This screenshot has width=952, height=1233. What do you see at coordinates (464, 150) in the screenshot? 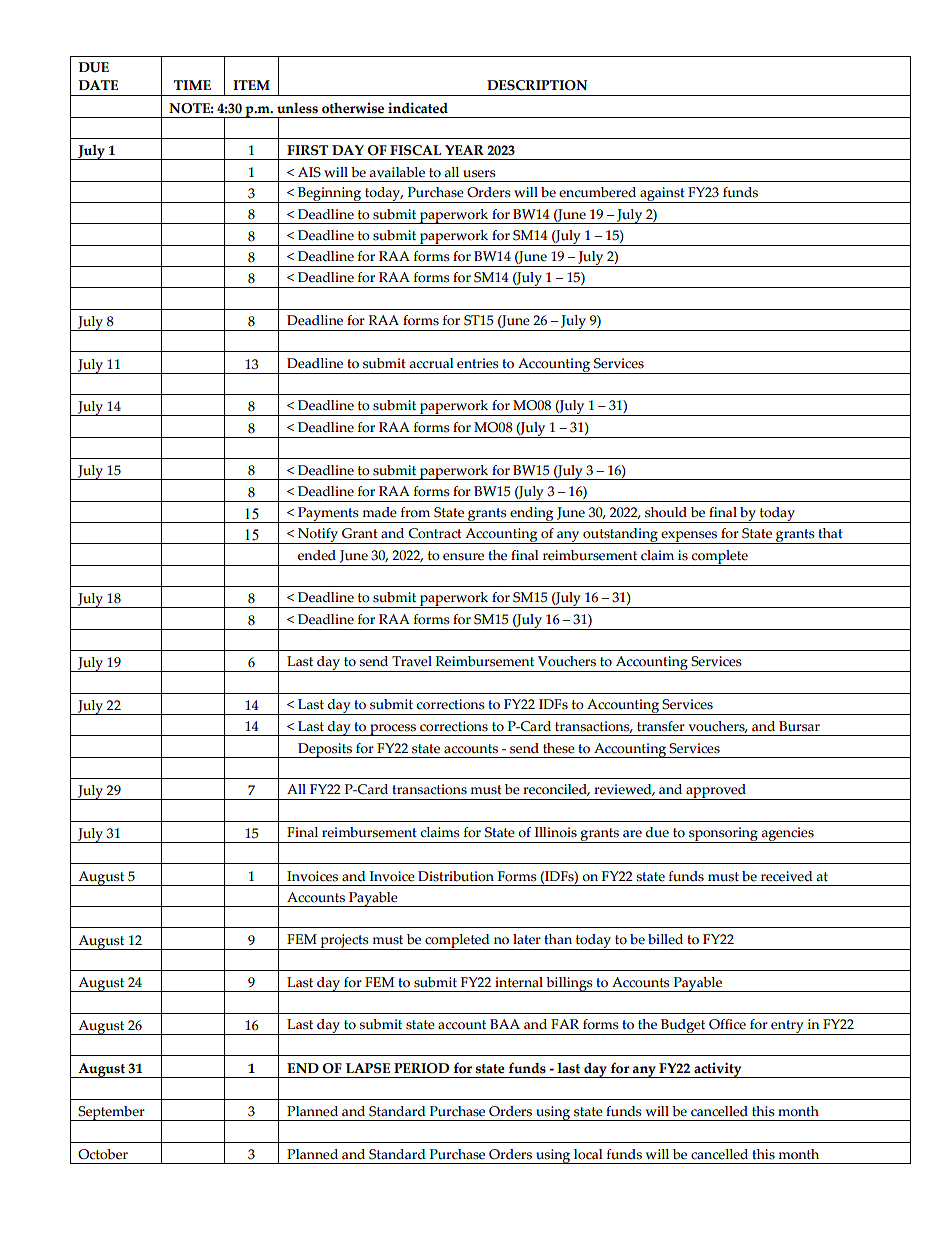
I see `YEAR` at bounding box center [464, 150].
